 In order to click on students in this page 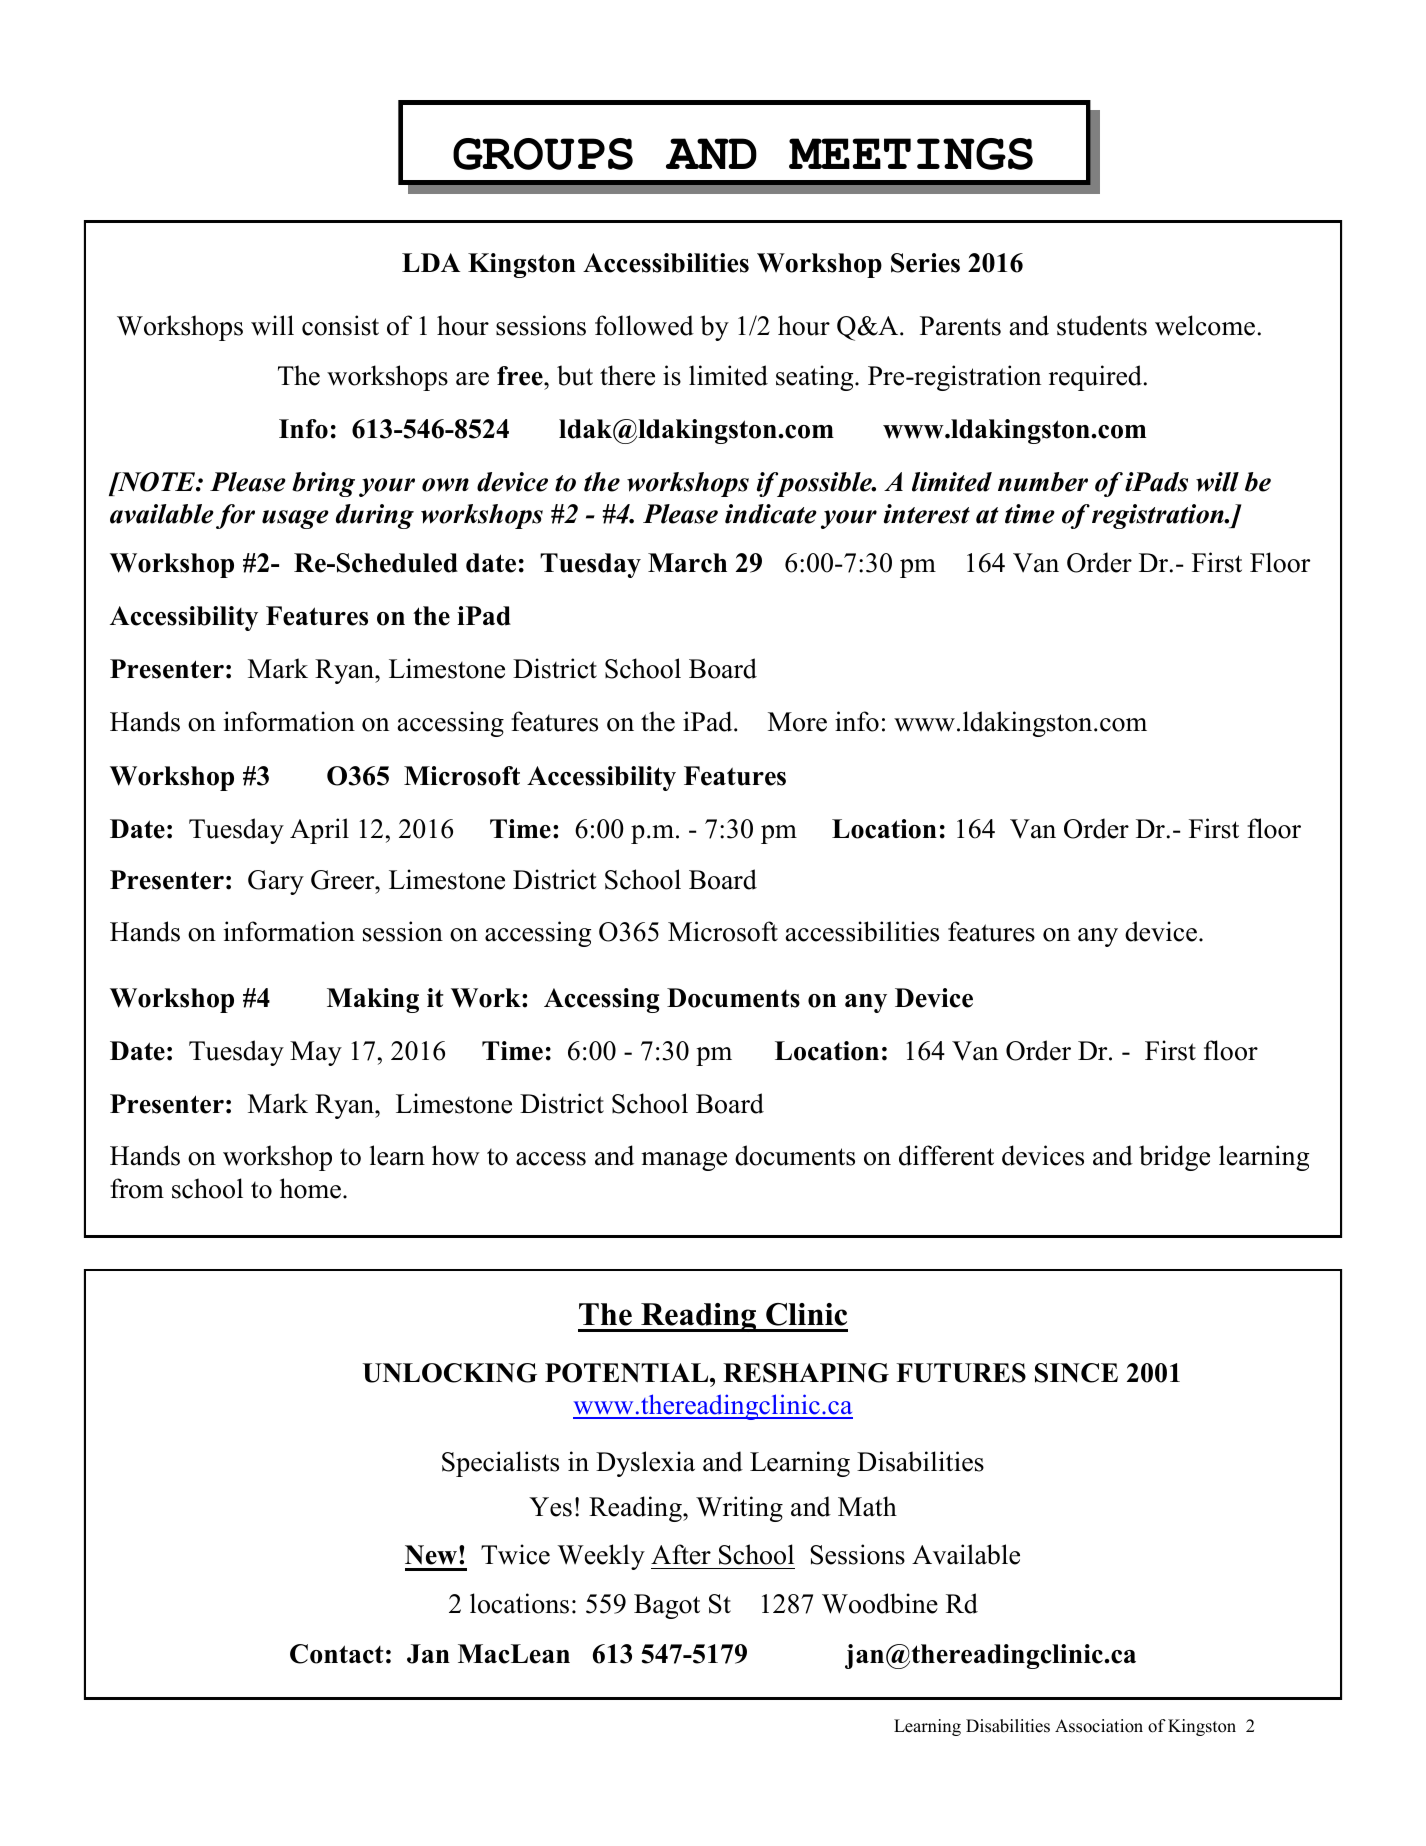, I will do `click(1102, 325)`.
